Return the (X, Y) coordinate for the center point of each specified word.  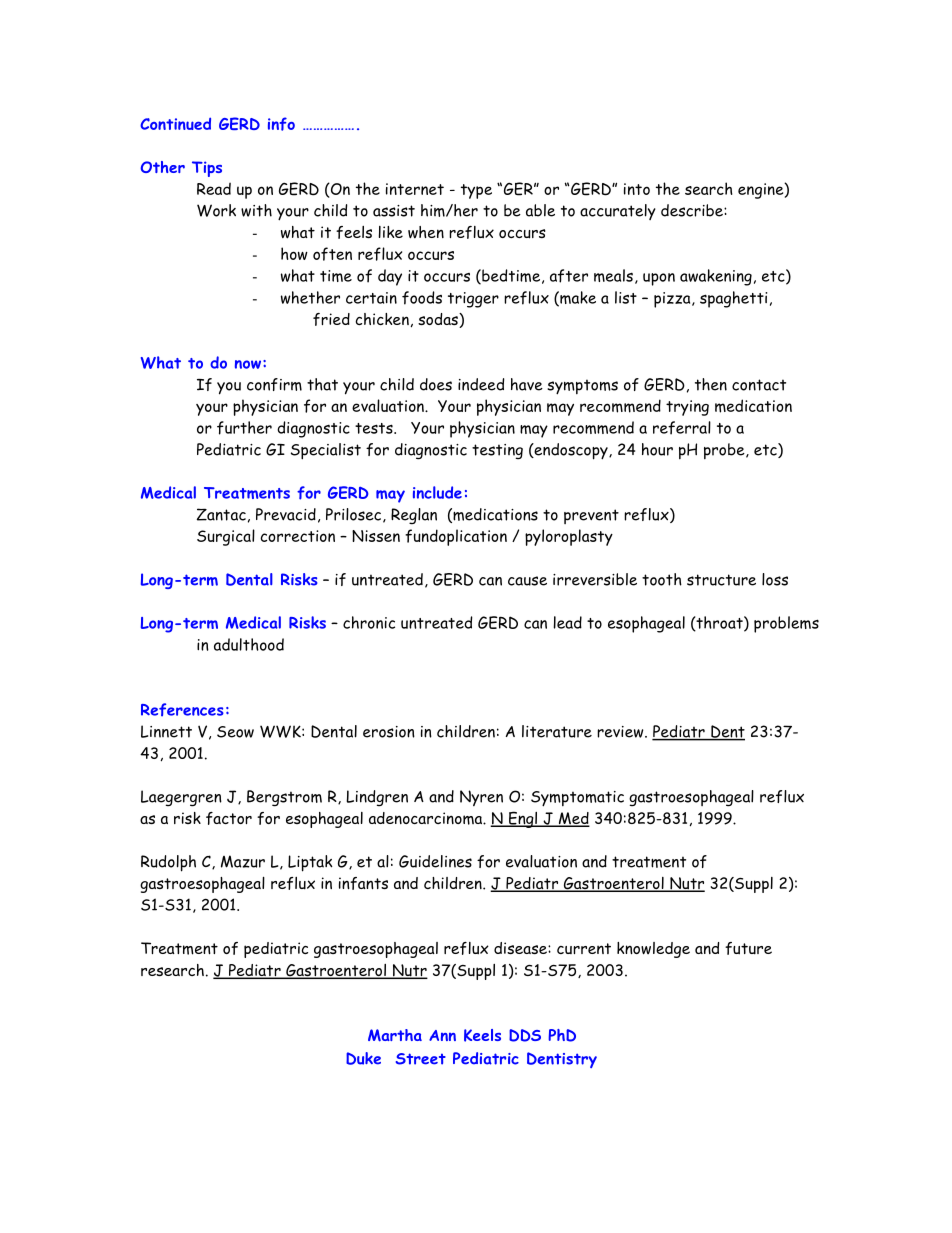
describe (693, 210)
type (476, 191)
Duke (363, 1058)
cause (527, 581)
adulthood (249, 644)
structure (721, 580)
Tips (207, 169)
